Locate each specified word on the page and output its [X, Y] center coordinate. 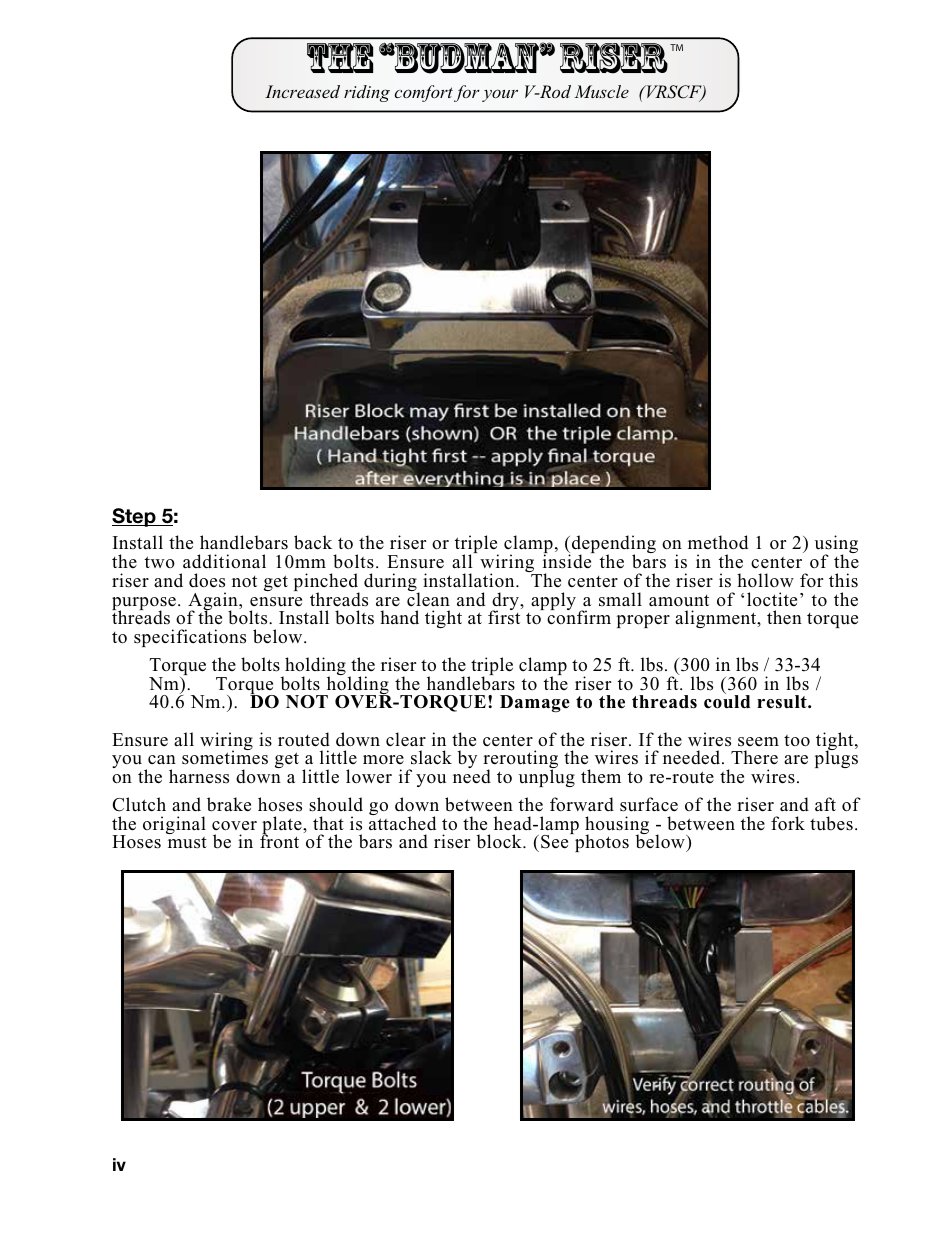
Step [135, 517]
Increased [302, 91]
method [718, 542]
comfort [423, 93]
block [500, 841]
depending [613, 546]
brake [229, 804]
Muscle [602, 91]
